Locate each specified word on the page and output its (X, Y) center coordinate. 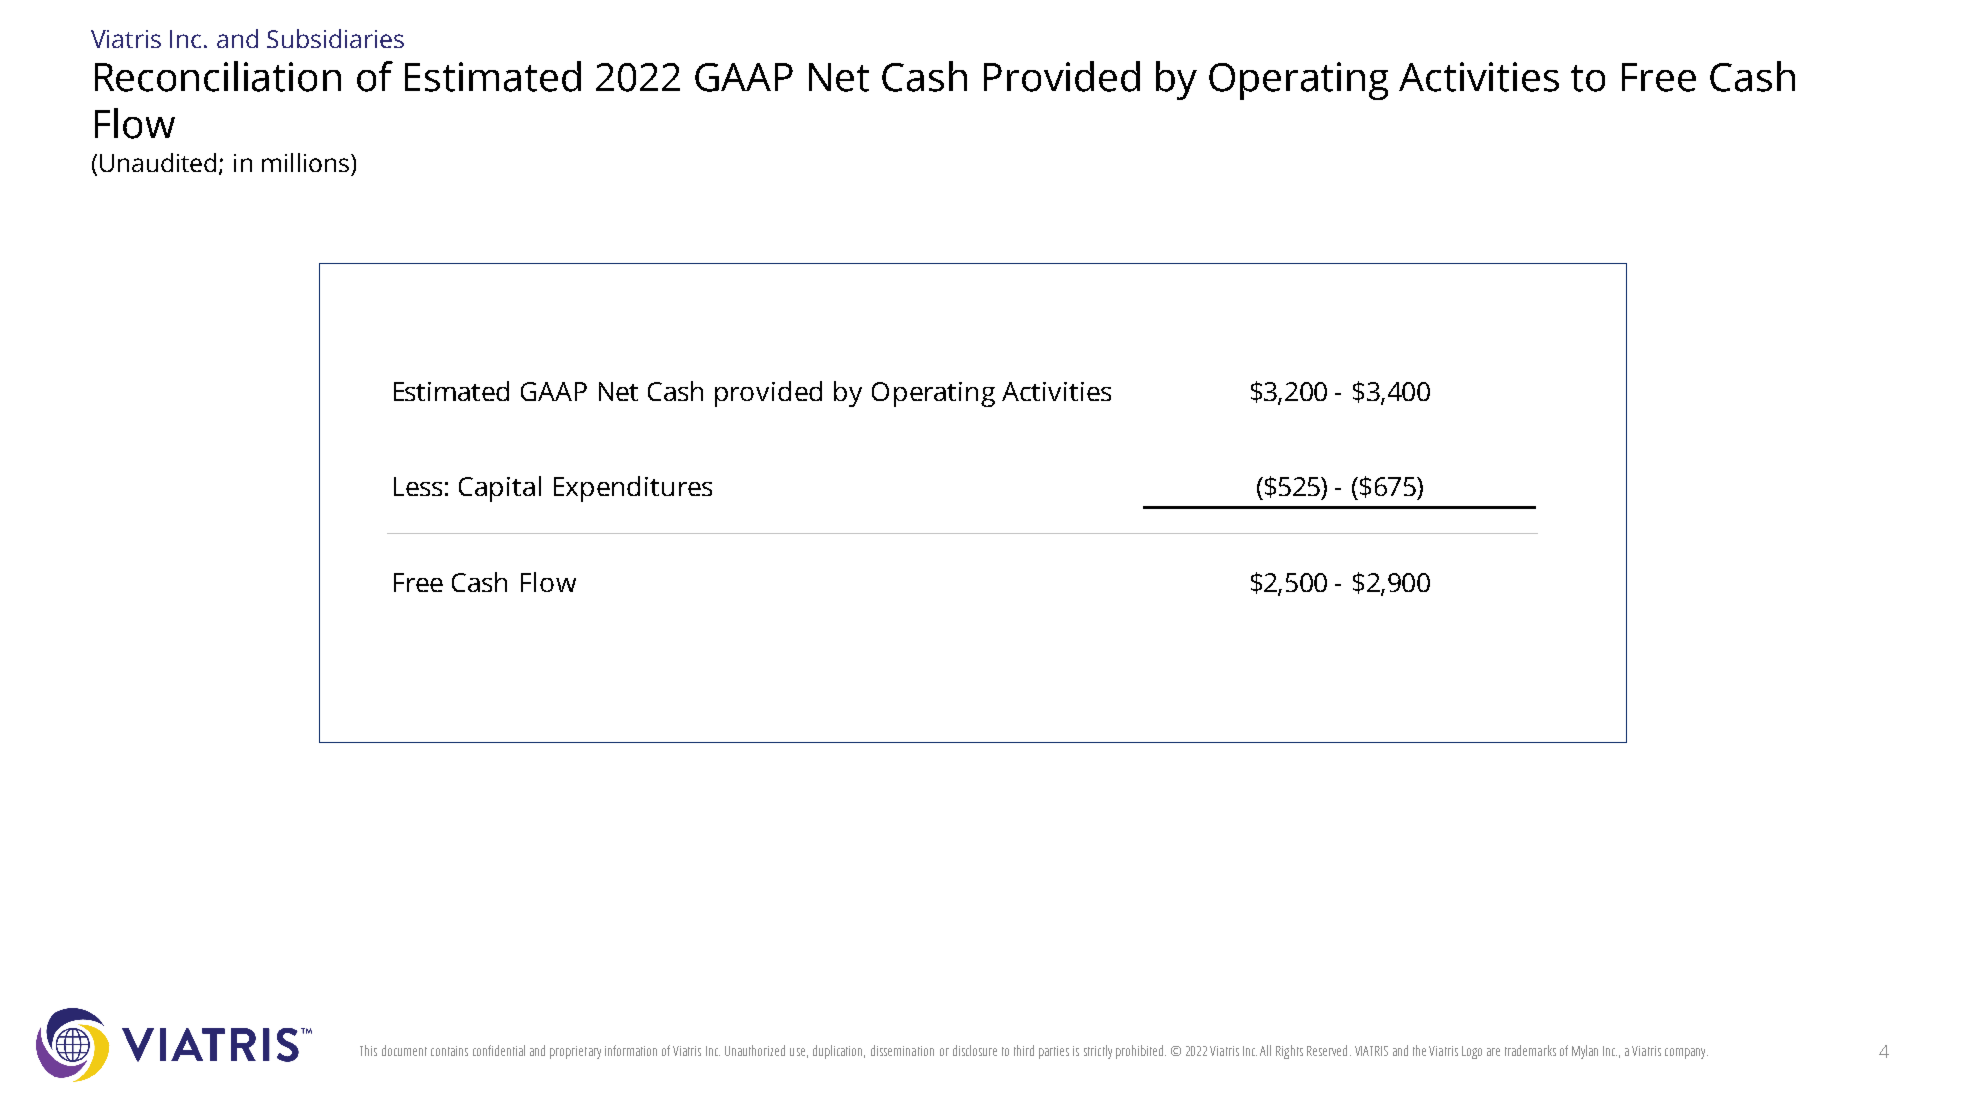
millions (305, 162)
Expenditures (633, 489)
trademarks (1530, 1050)
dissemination (902, 1050)
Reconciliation (218, 76)
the (1419, 1050)
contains (449, 1051)
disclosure (975, 1050)
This (368, 1050)
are (1493, 1052)
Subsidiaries (335, 38)
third (1024, 1050)
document (404, 1050)
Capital (500, 489)
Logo (1472, 1052)
